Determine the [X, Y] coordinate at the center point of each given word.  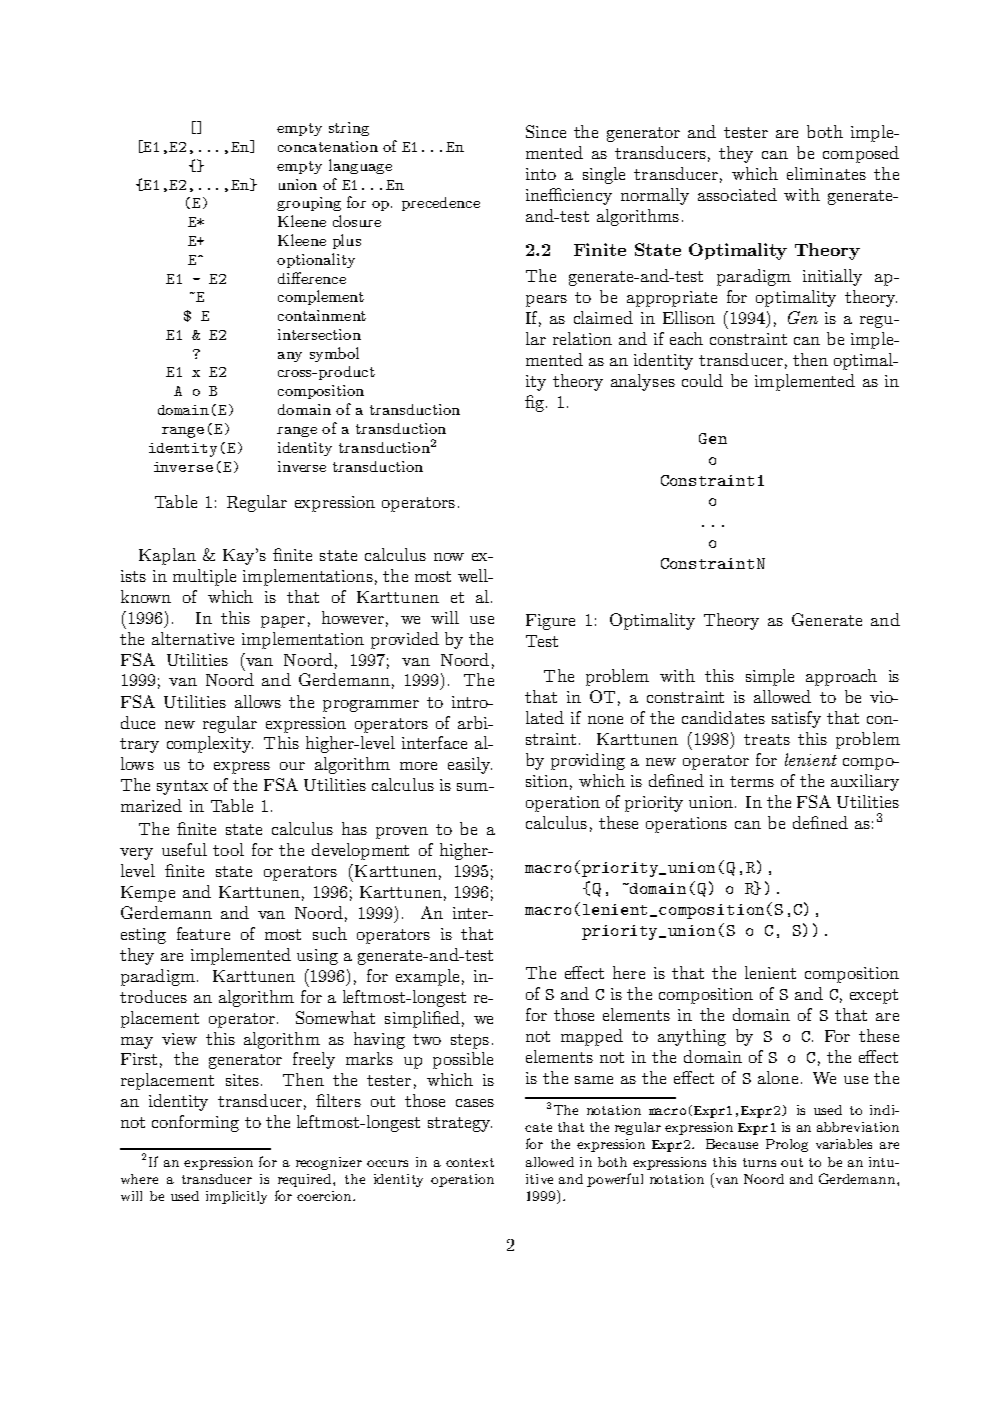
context [470, 1162]
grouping [309, 204]
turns [759, 1162]
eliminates [826, 173]
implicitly [236, 1197]
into [541, 174]
